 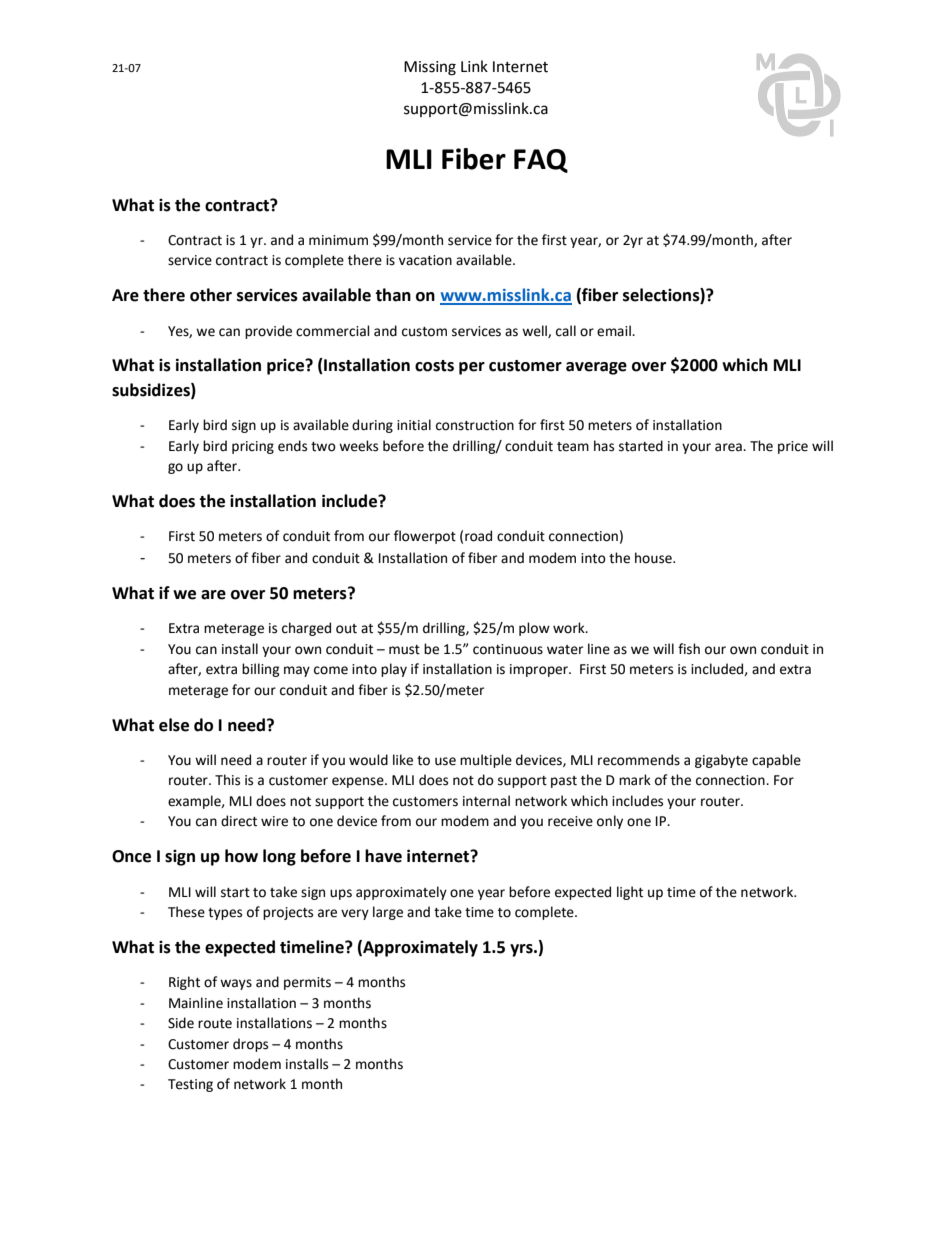 What do you see at coordinates (486, 801) in the screenshot?
I see `internal` at bounding box center [486, 801].
